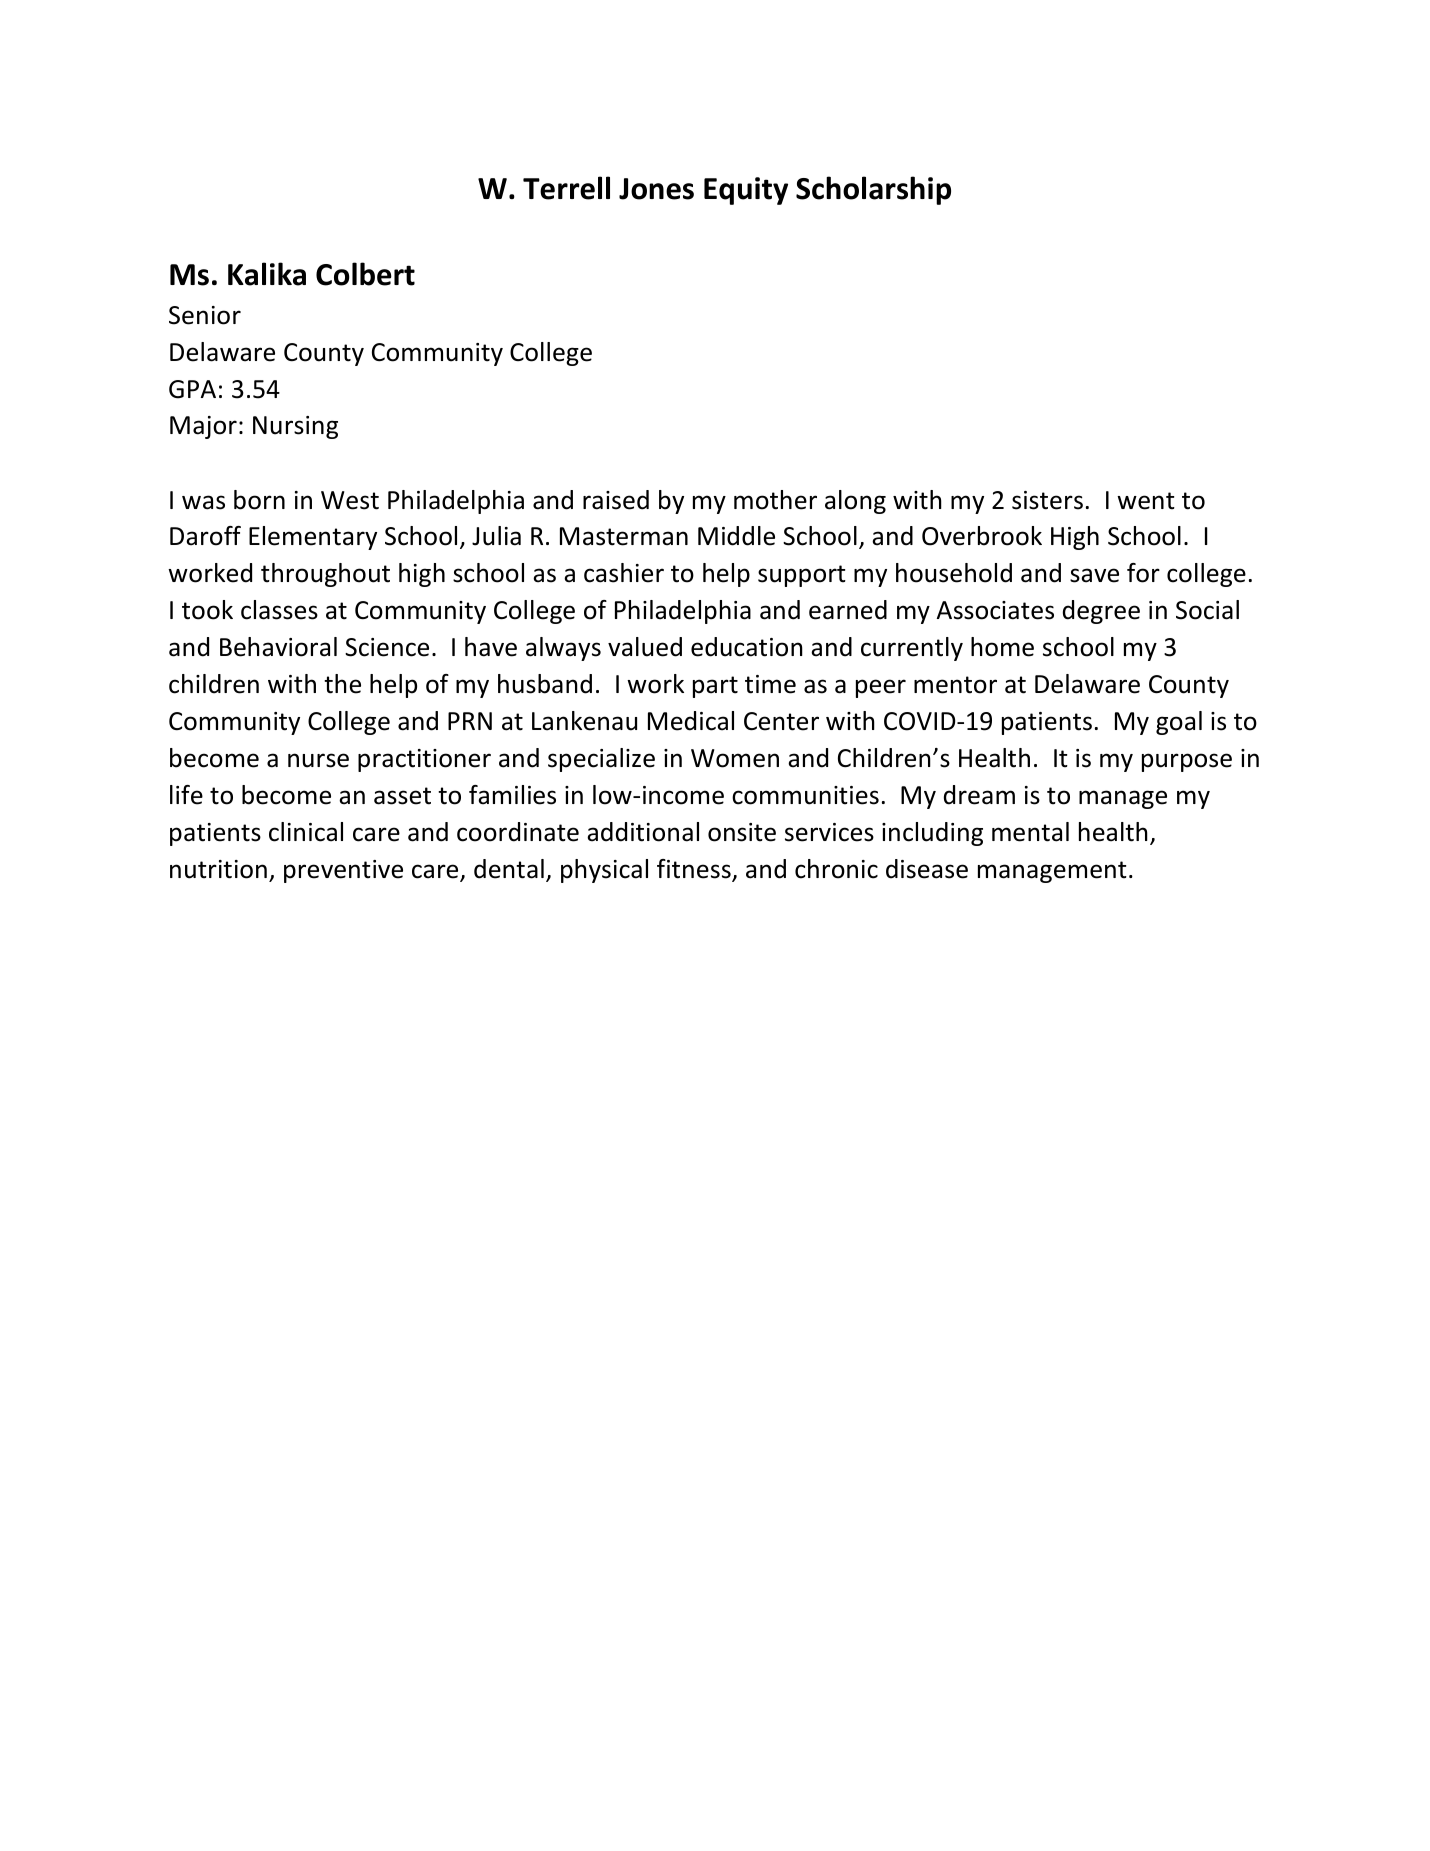  Describe the element at coordinates (656, 189) in the image. I see `Jones` at that location.
